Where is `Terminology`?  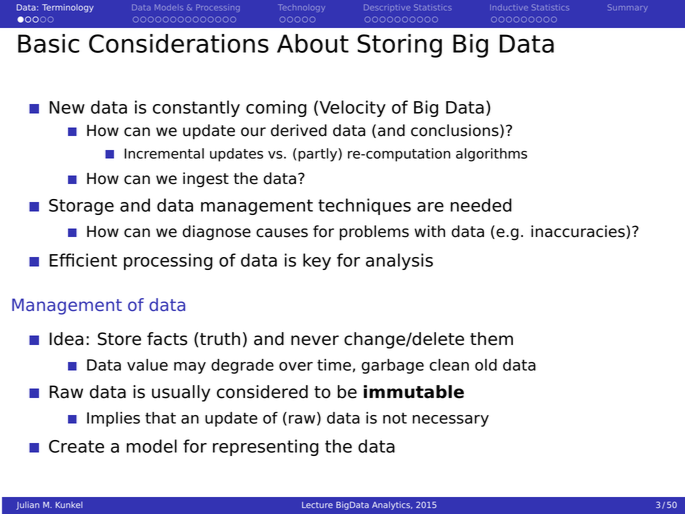
Terminology is located at coordinates (68, 8).
